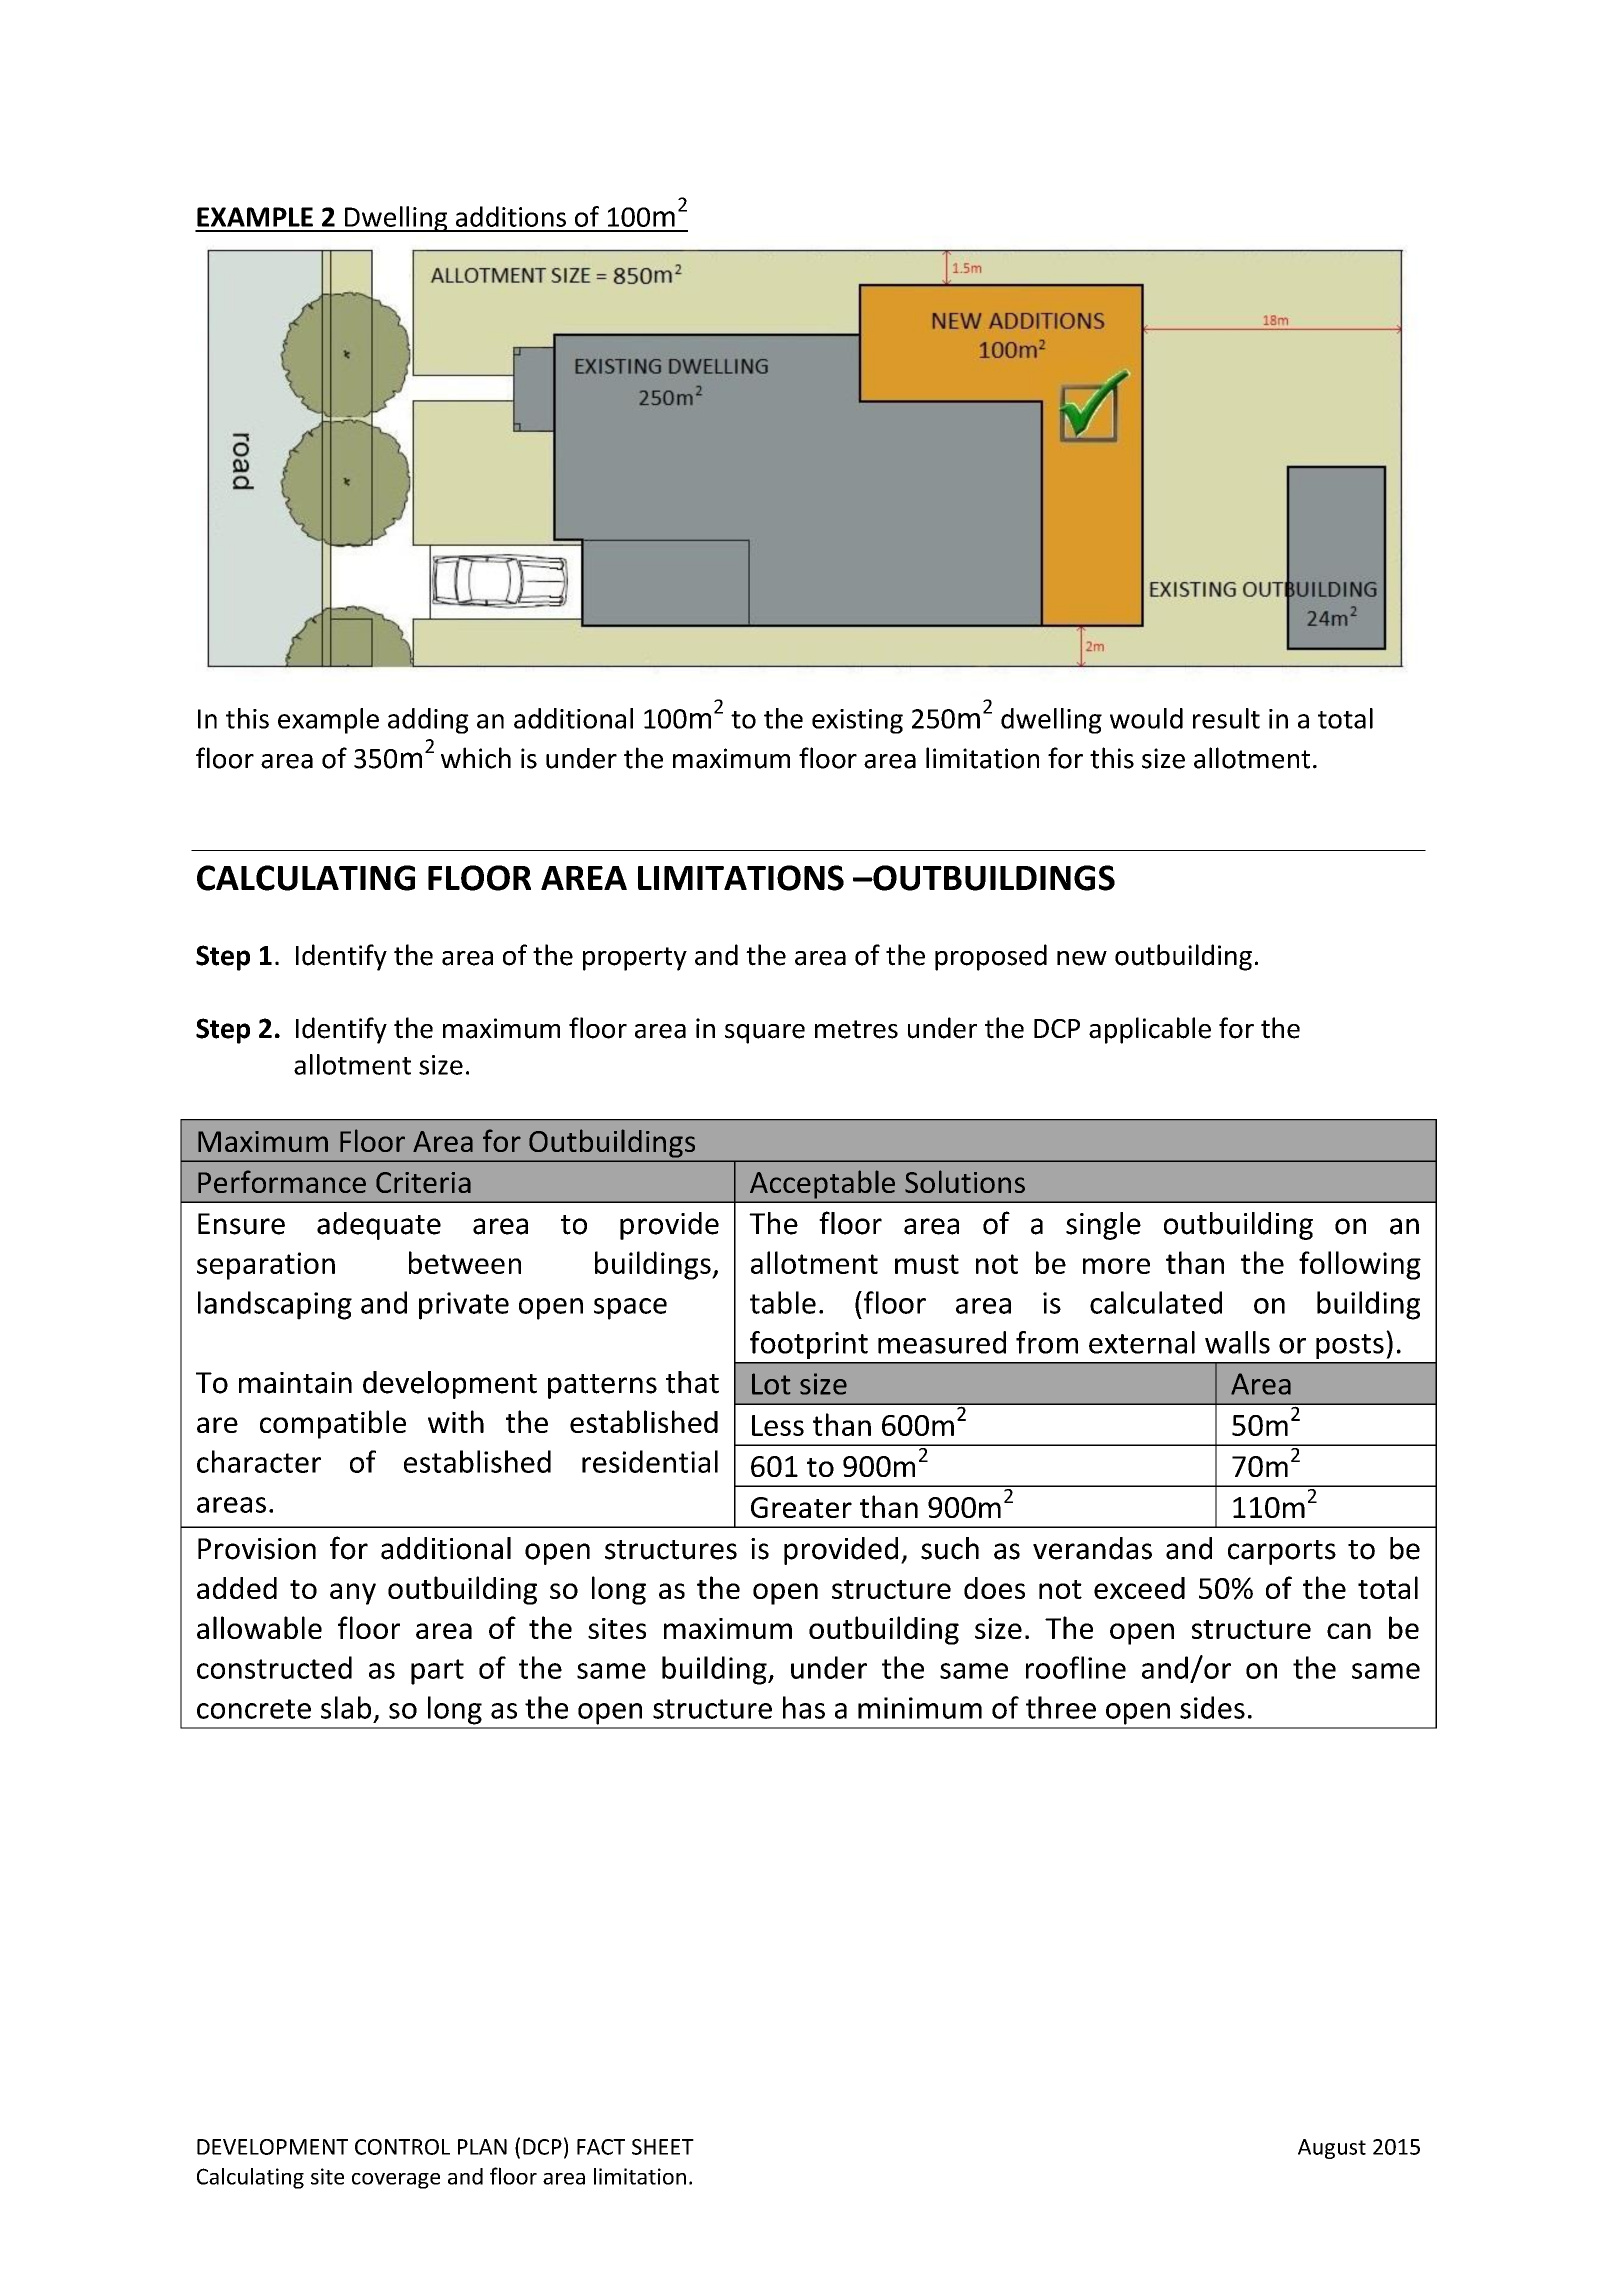 The image size is (1617, 2287). What do you see at coordinates (927, 1264) in the image?
I see `must` at bounding box center [927, 1264].
